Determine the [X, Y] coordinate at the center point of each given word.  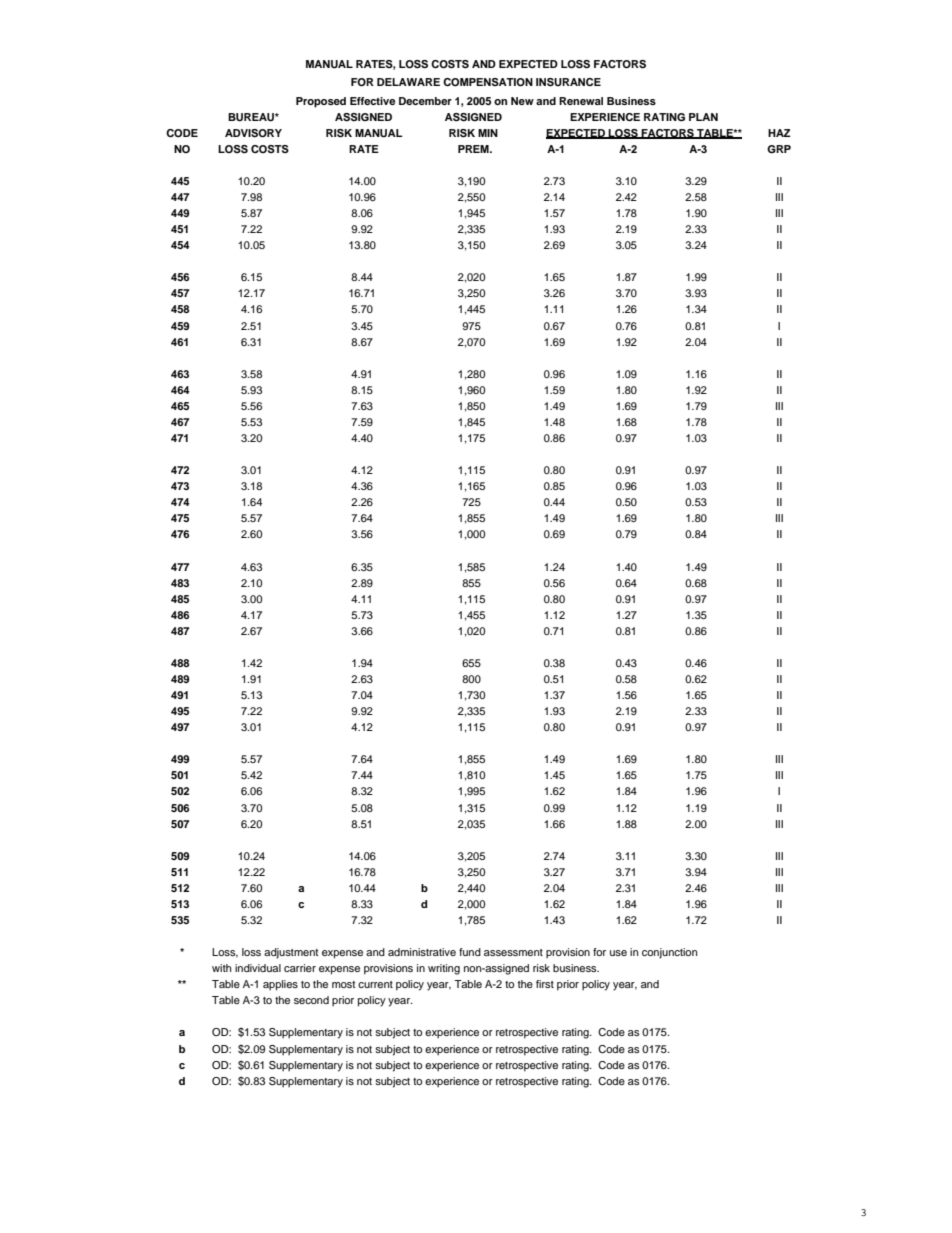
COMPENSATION [488, 82]
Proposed [321, 102]
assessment [513, 952]
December [425, 101]
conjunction [670, 953]
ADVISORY [253, 133]
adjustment [291, 953]
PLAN [703, 117]
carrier [300, 968]
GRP [779, 149]
